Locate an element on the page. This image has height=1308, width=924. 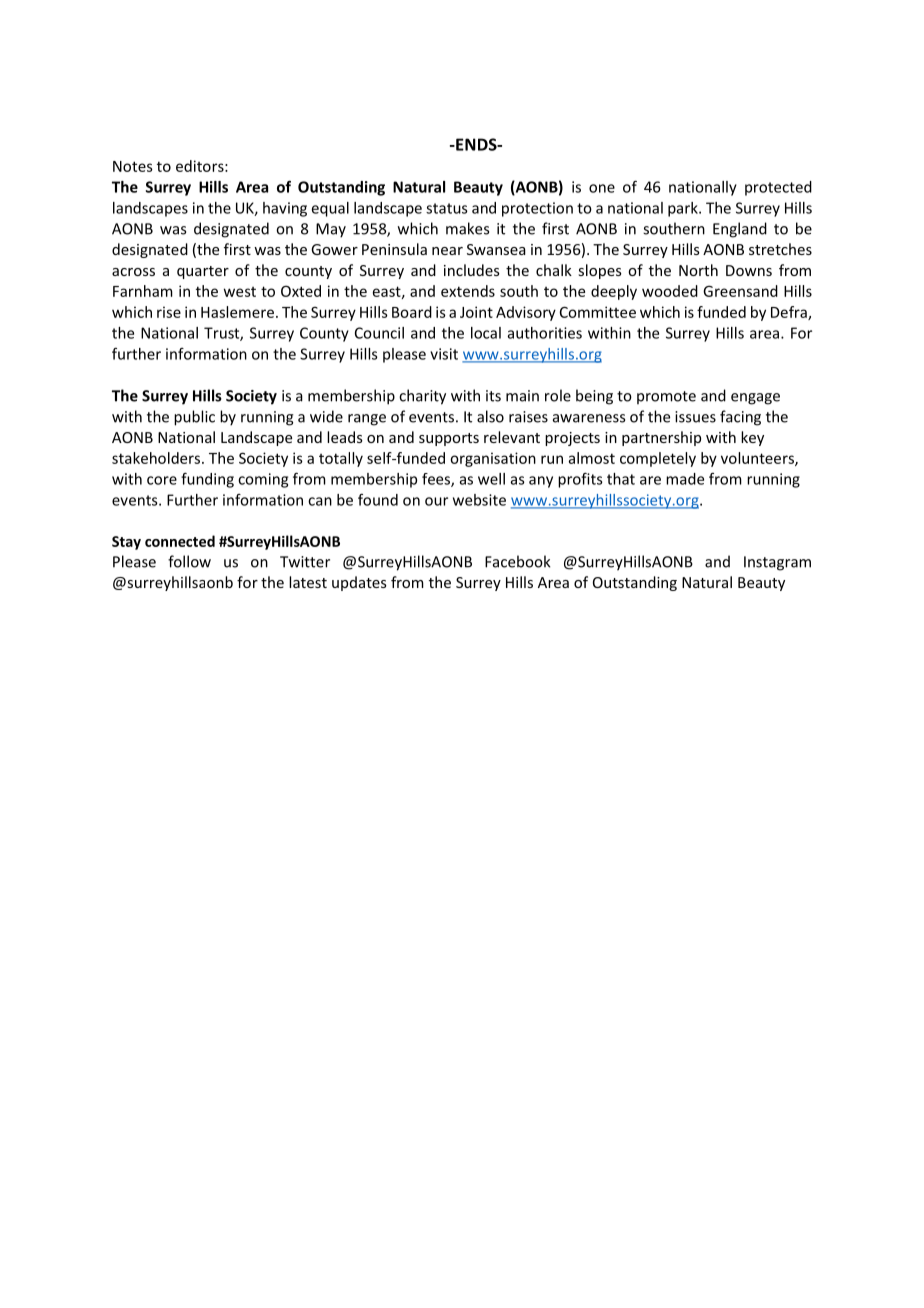
local is located at coordinates (486, 333).
